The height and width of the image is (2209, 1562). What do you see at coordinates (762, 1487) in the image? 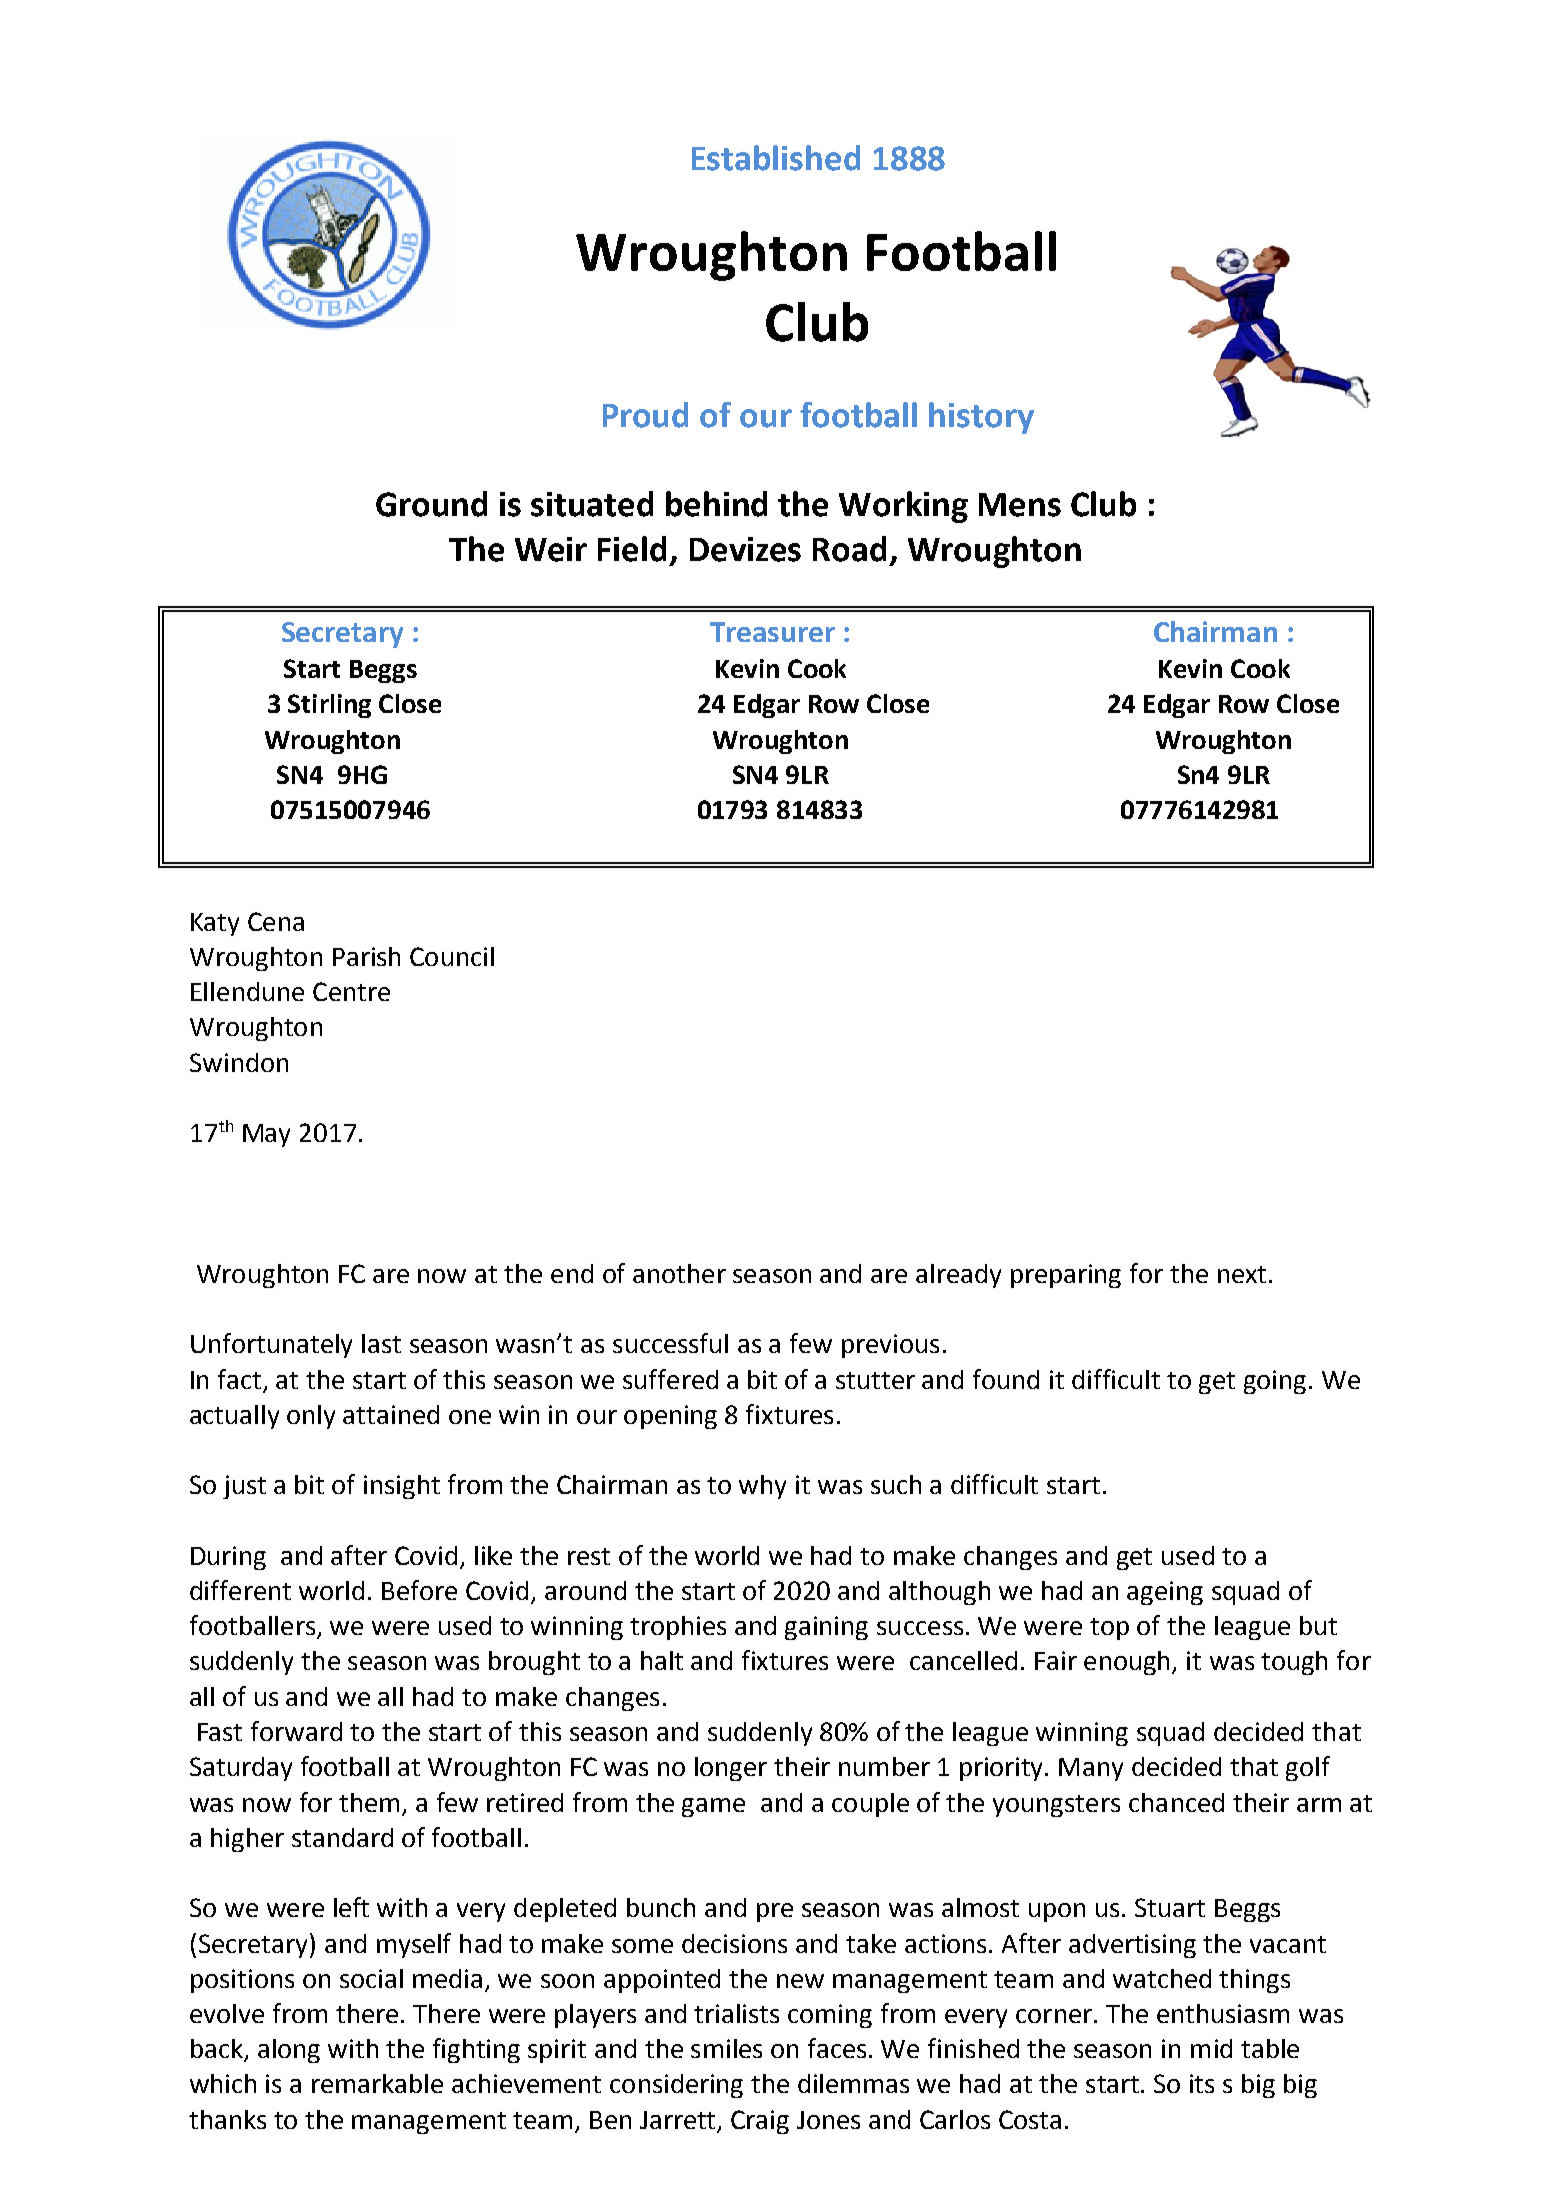
I see `why` at bounding box center [762, 1487].
